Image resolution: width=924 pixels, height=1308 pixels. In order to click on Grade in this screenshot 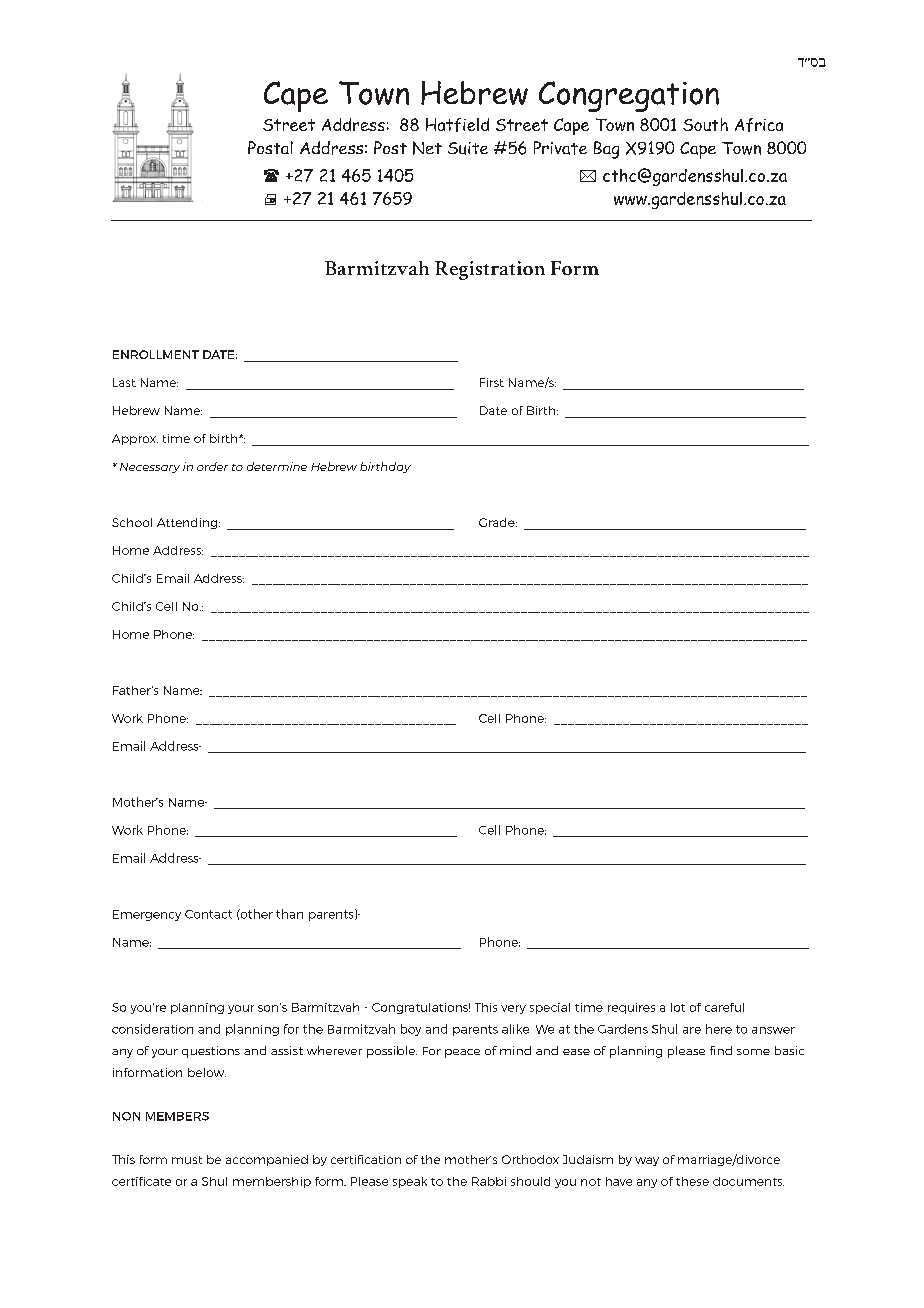, I will do `click(498, 522)`.
